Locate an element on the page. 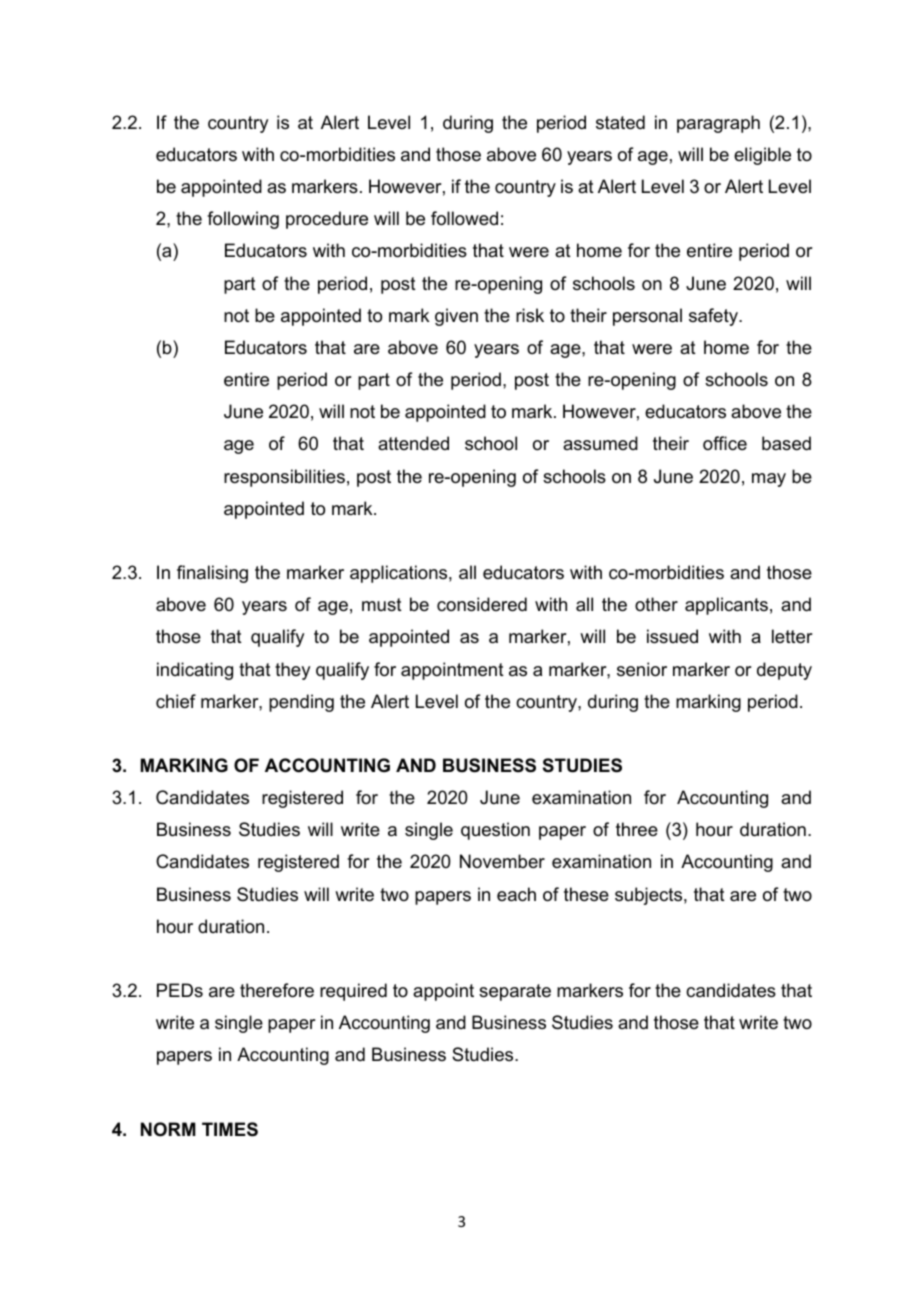 This page has width=924, height=1308. finalising is located at coordinates (212, 574).
